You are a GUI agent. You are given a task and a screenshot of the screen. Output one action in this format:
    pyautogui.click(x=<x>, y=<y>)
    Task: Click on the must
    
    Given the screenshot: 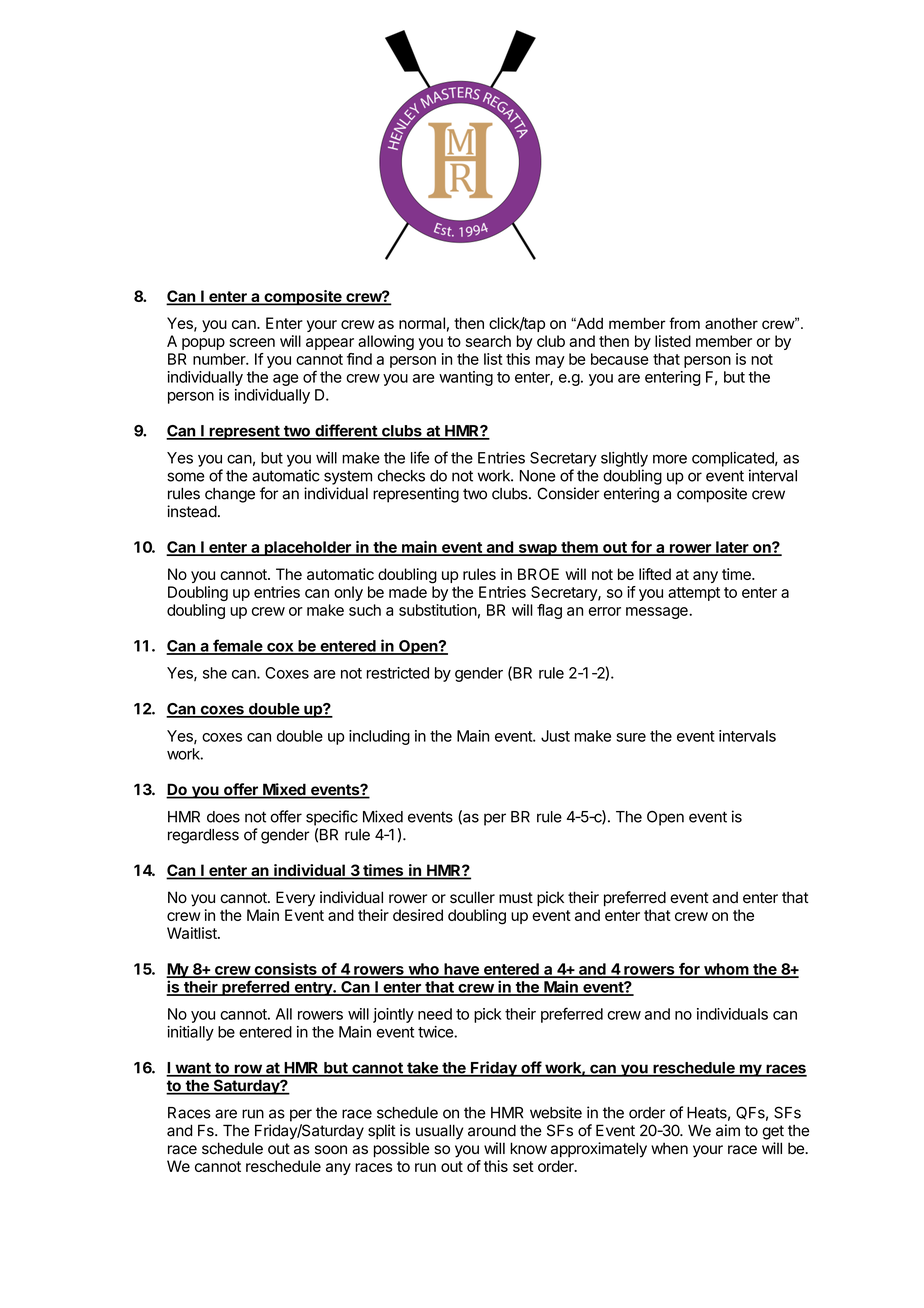 What is the action you would take?
    pyautogui.click(x=516, y=897)
